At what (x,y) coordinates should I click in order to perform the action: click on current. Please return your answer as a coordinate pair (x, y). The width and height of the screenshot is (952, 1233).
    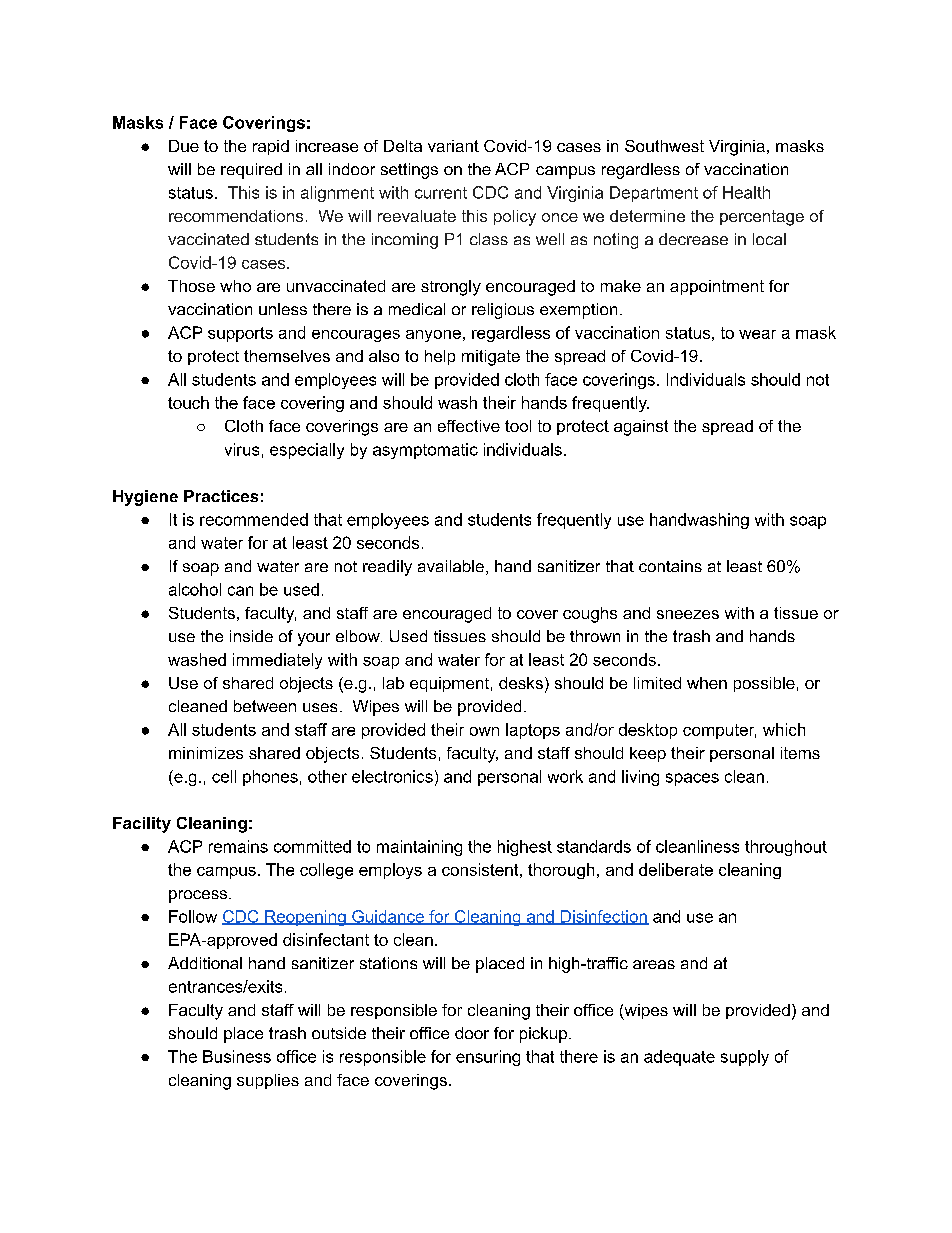
    Looking at the image, I should click on (441, 193).
